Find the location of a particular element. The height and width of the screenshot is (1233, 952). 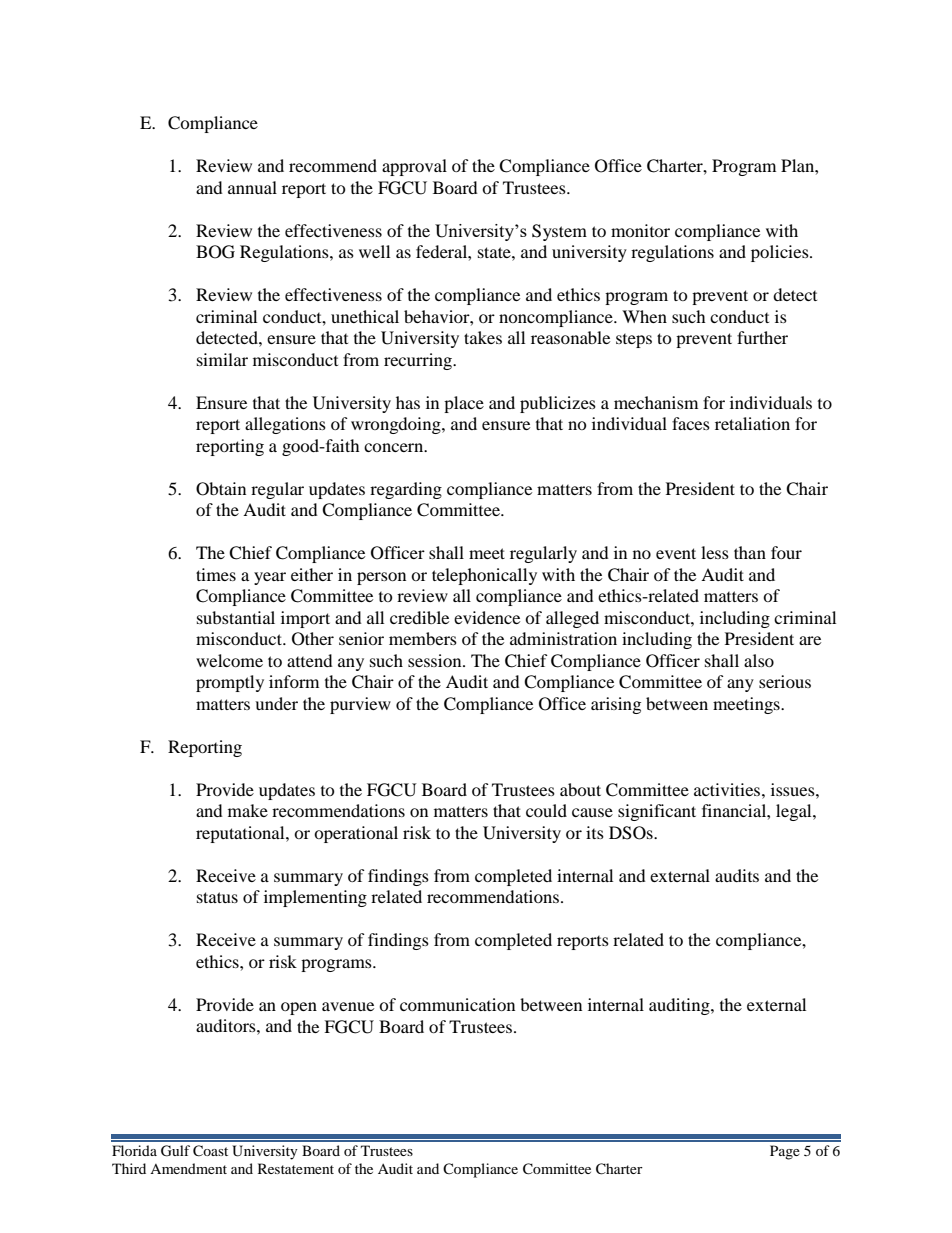

annual is located at coordinates (252, 187).
